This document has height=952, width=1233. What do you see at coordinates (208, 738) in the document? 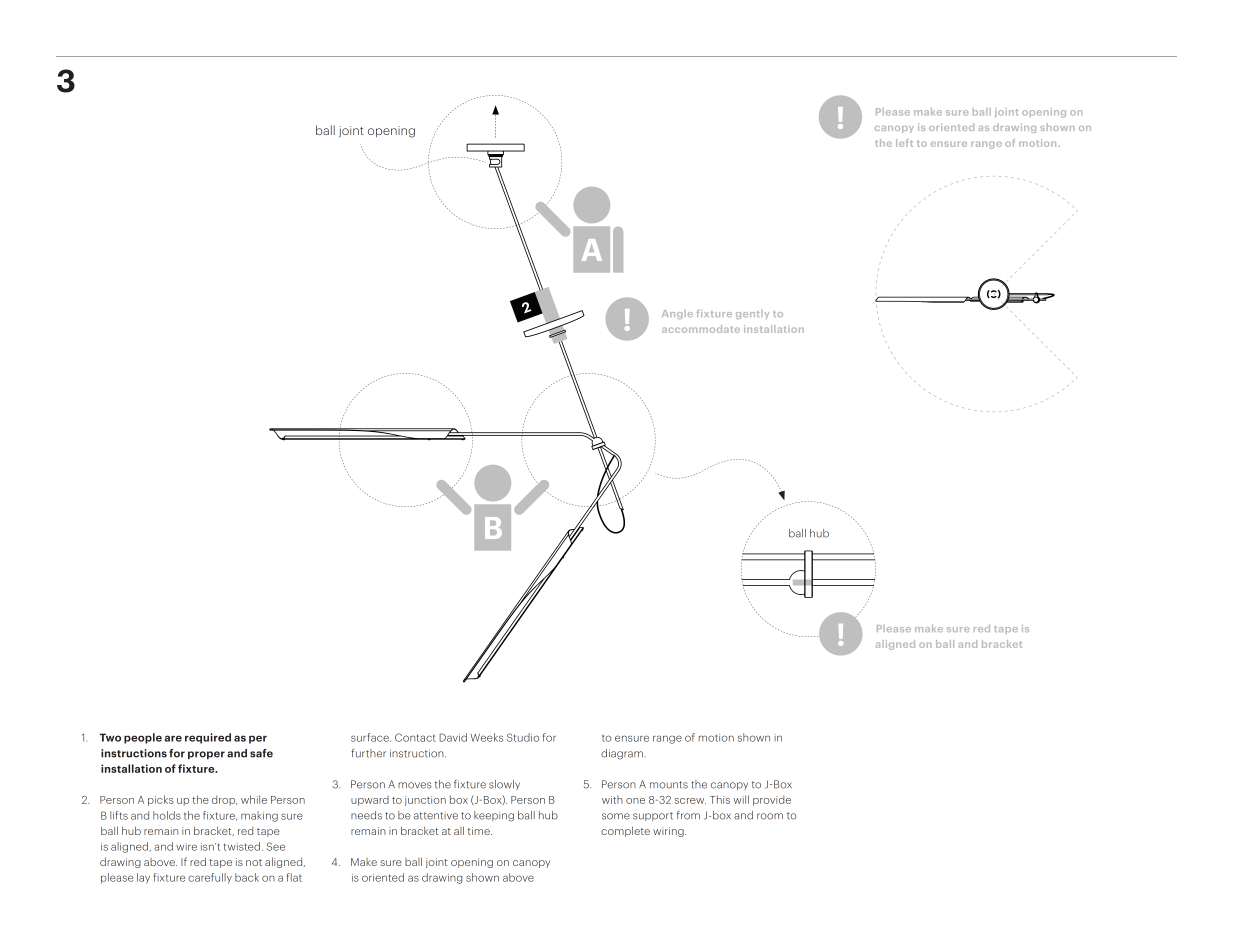
I see `required` at bounding box center [208, 738].
